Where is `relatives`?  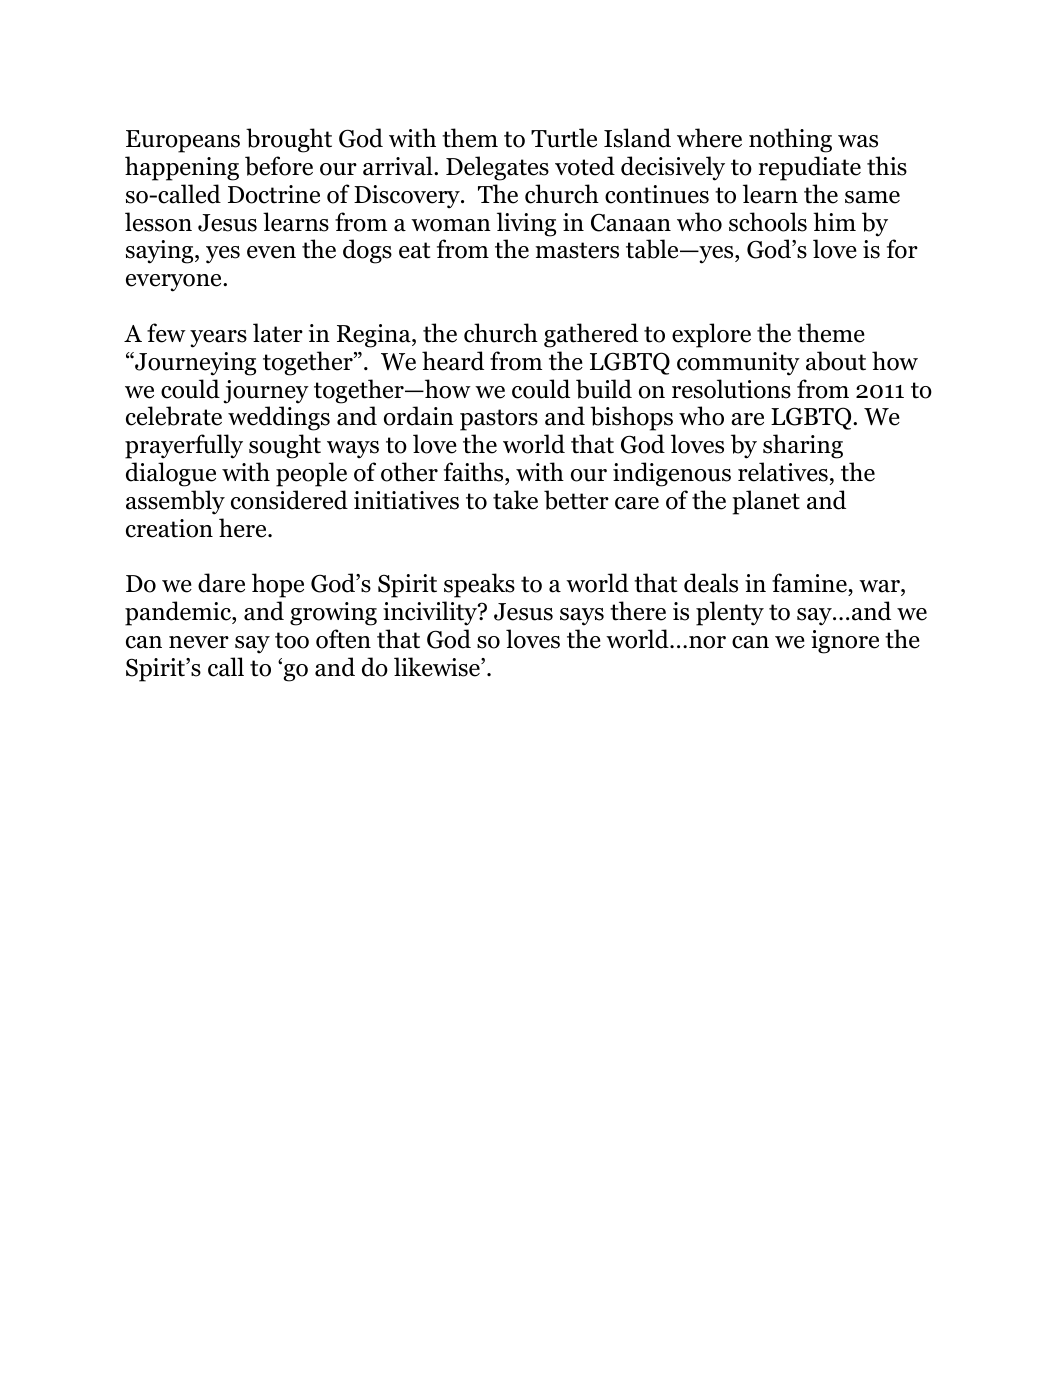
relatives is located at coordinates (783, 472).
